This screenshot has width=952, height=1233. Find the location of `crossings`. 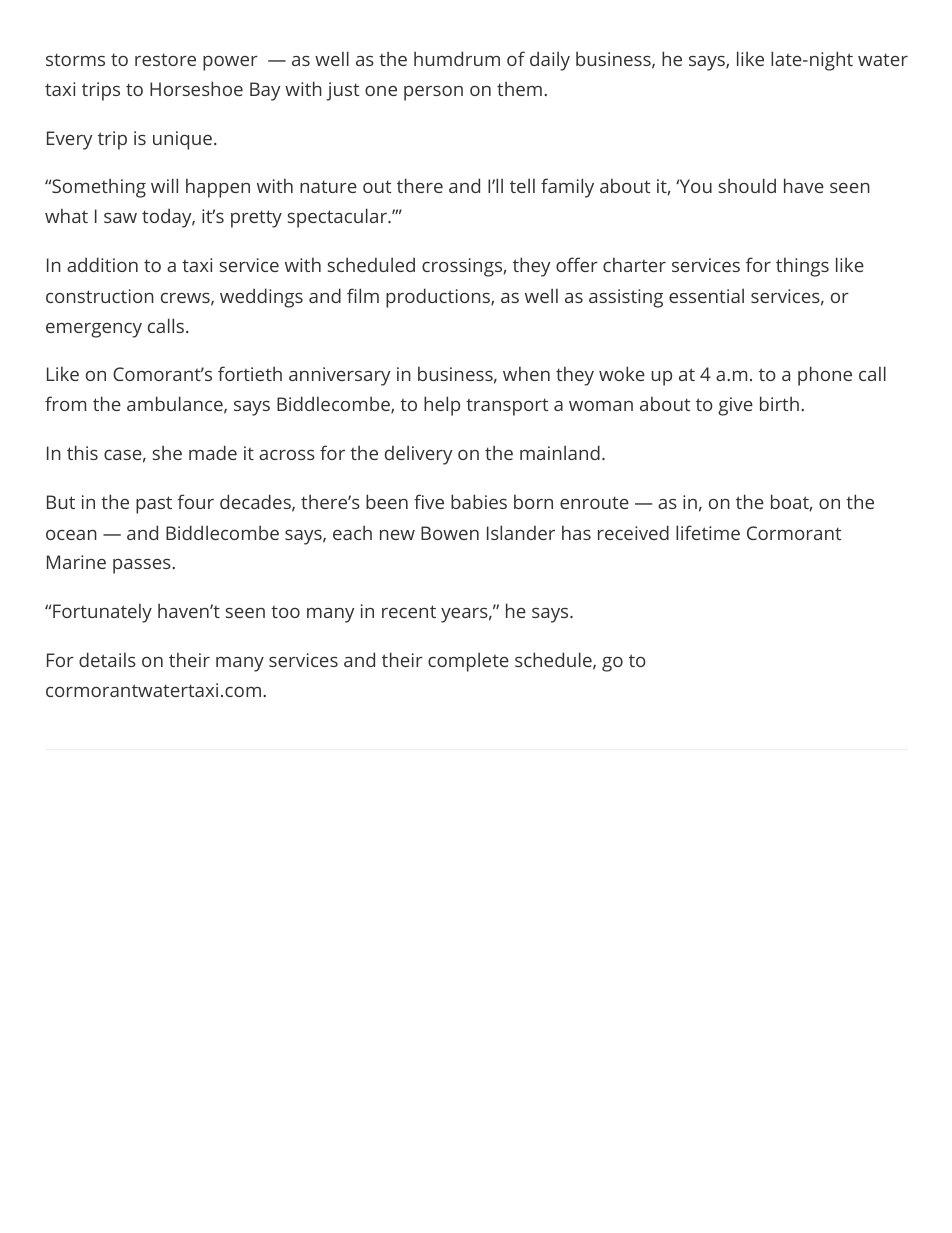

crossings is located at coordinates (462, 267).
